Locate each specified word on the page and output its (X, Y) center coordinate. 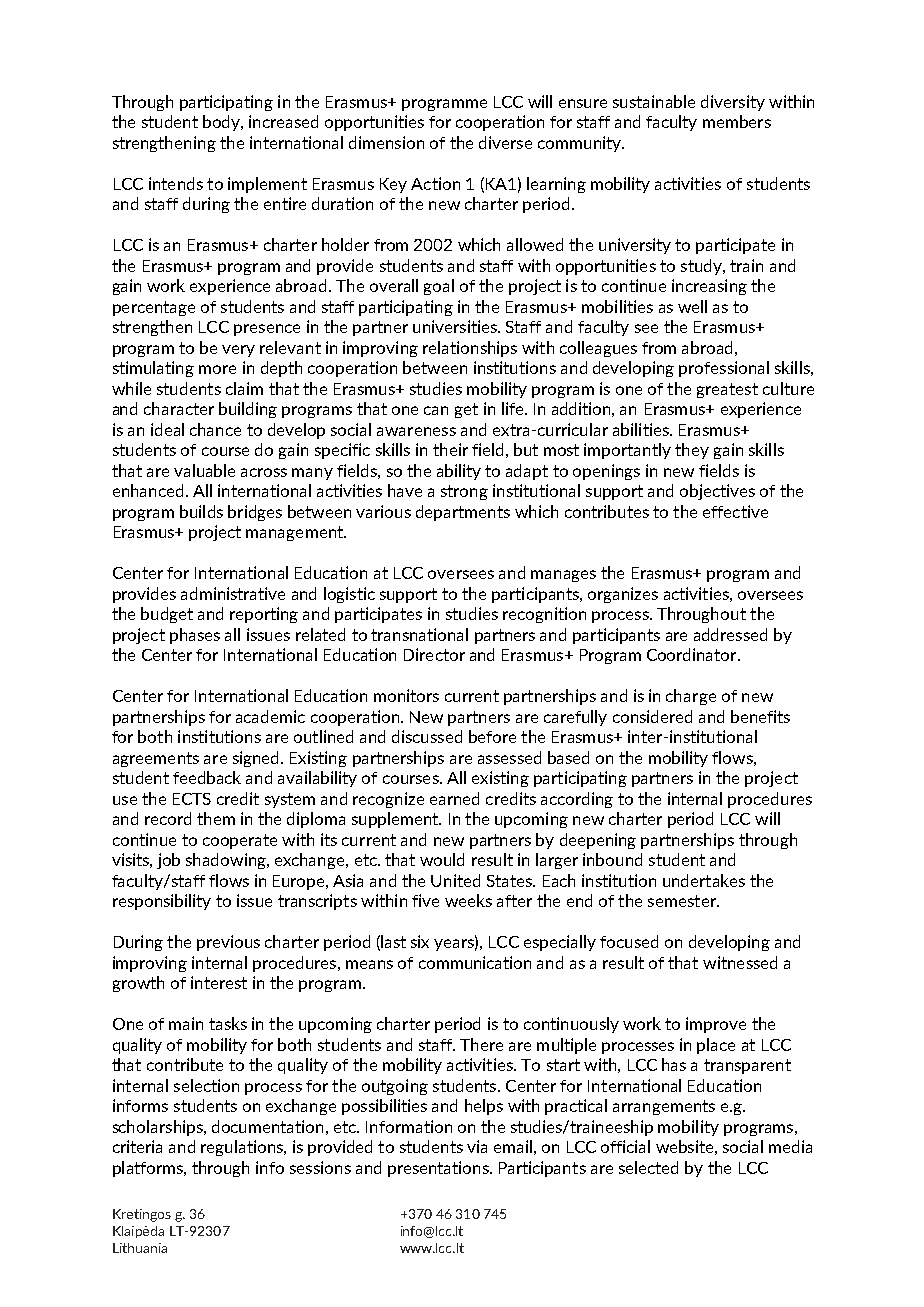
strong (464, 492)
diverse (505, 142)
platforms (149, 1169)
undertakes (704, 880)
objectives (717, 492)
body (222, 123)
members (737, 121)
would (442, 859)
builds (201, 511)
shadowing (227, 861)
